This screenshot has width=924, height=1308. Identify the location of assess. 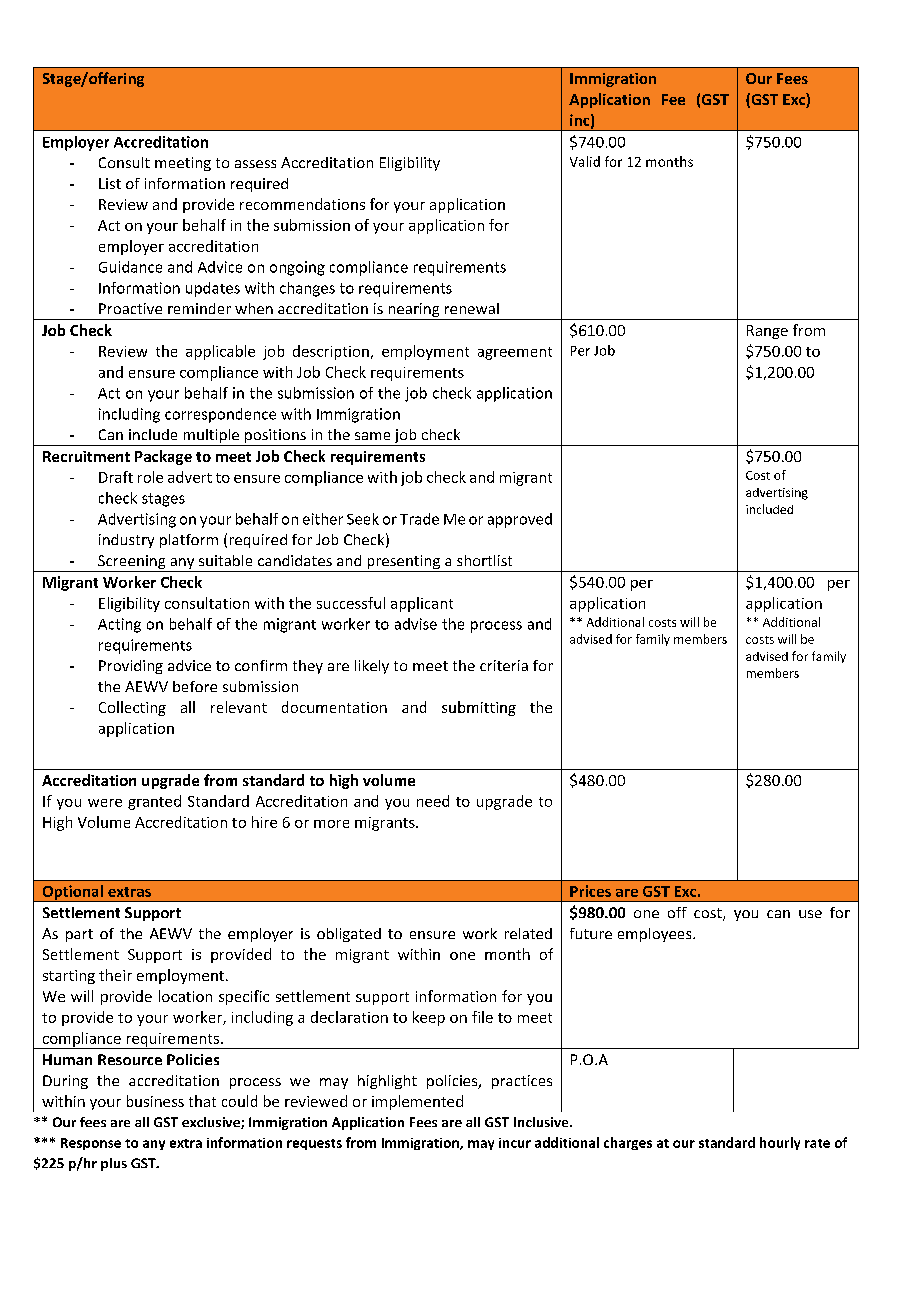
(255, 164).
